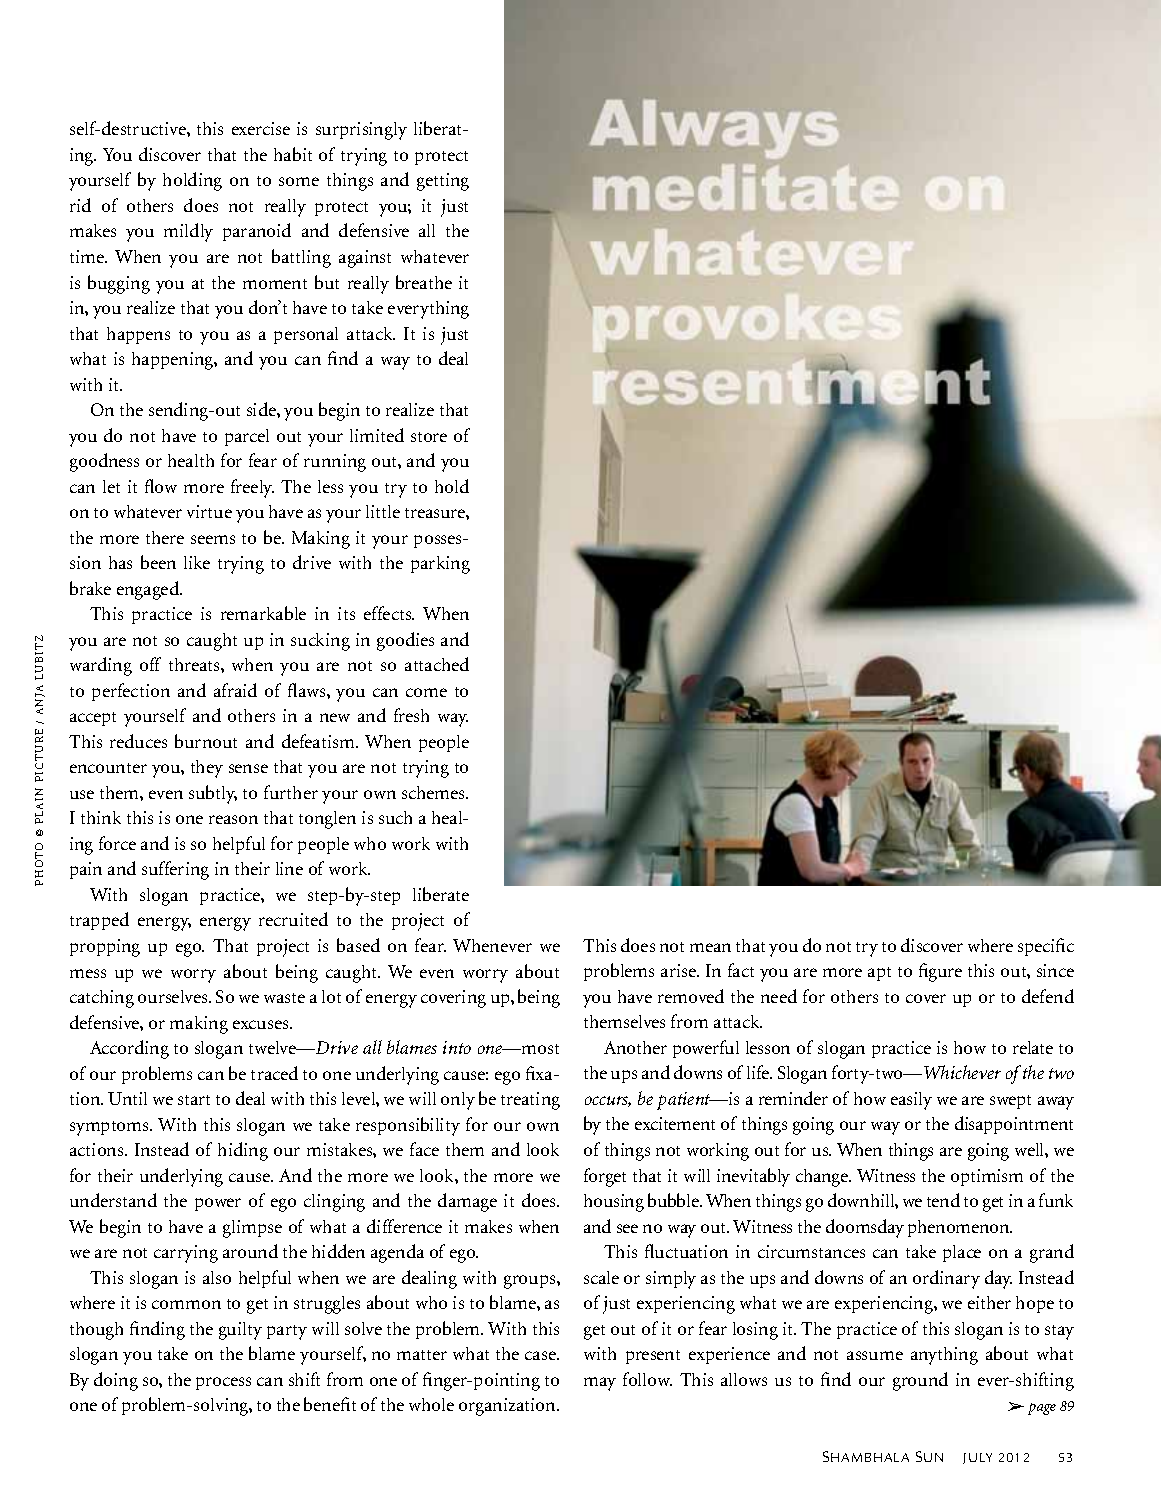  Describe the element at coordinates (440, 565) in the screenshot. I see `parking` at that location.
